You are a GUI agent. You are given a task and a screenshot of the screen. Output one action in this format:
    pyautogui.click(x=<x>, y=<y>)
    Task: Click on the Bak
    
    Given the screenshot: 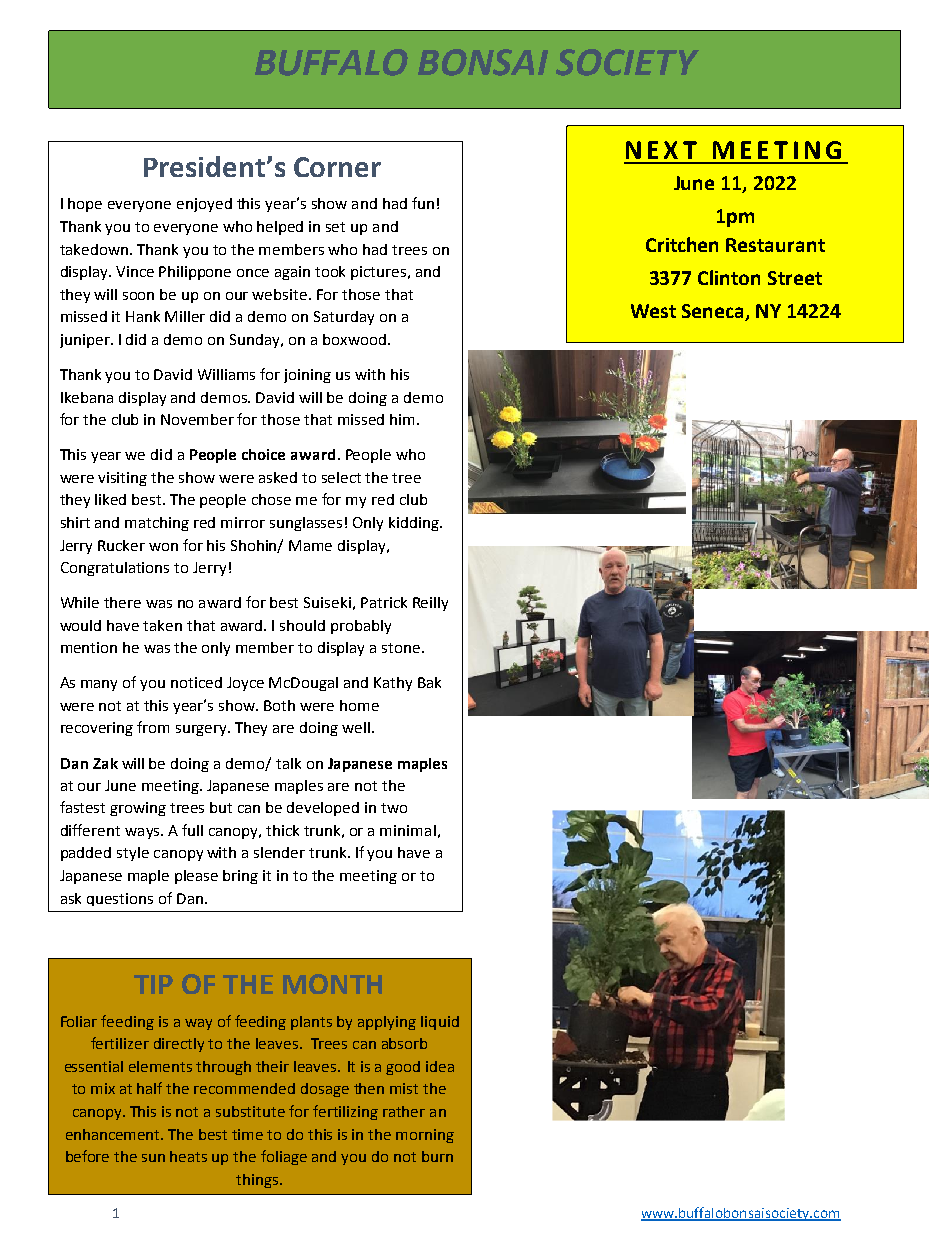 What is the action you would take?
    pyautogui.click(x=429, y=682)
